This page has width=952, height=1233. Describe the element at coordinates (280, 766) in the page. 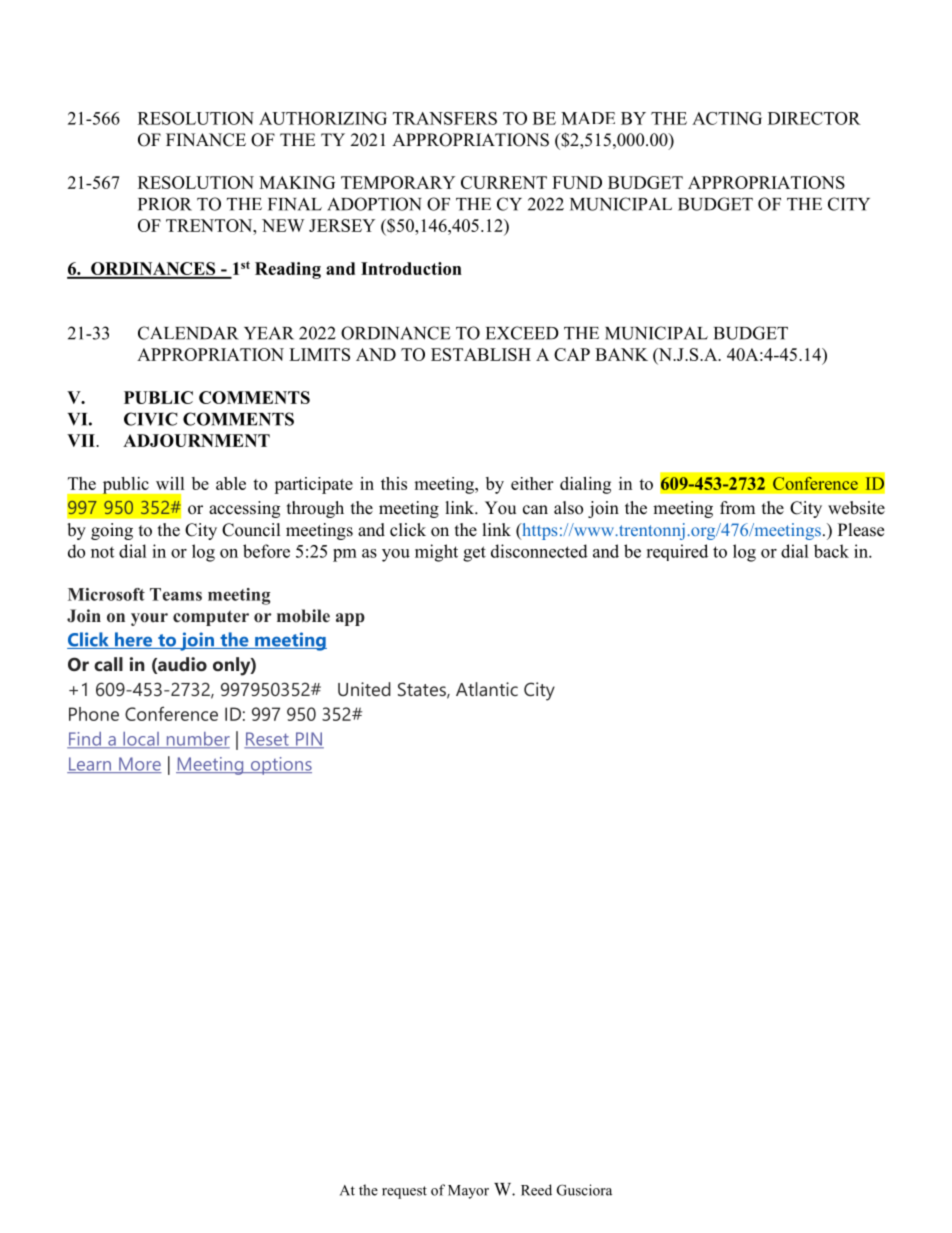

I see `options` at that location.
